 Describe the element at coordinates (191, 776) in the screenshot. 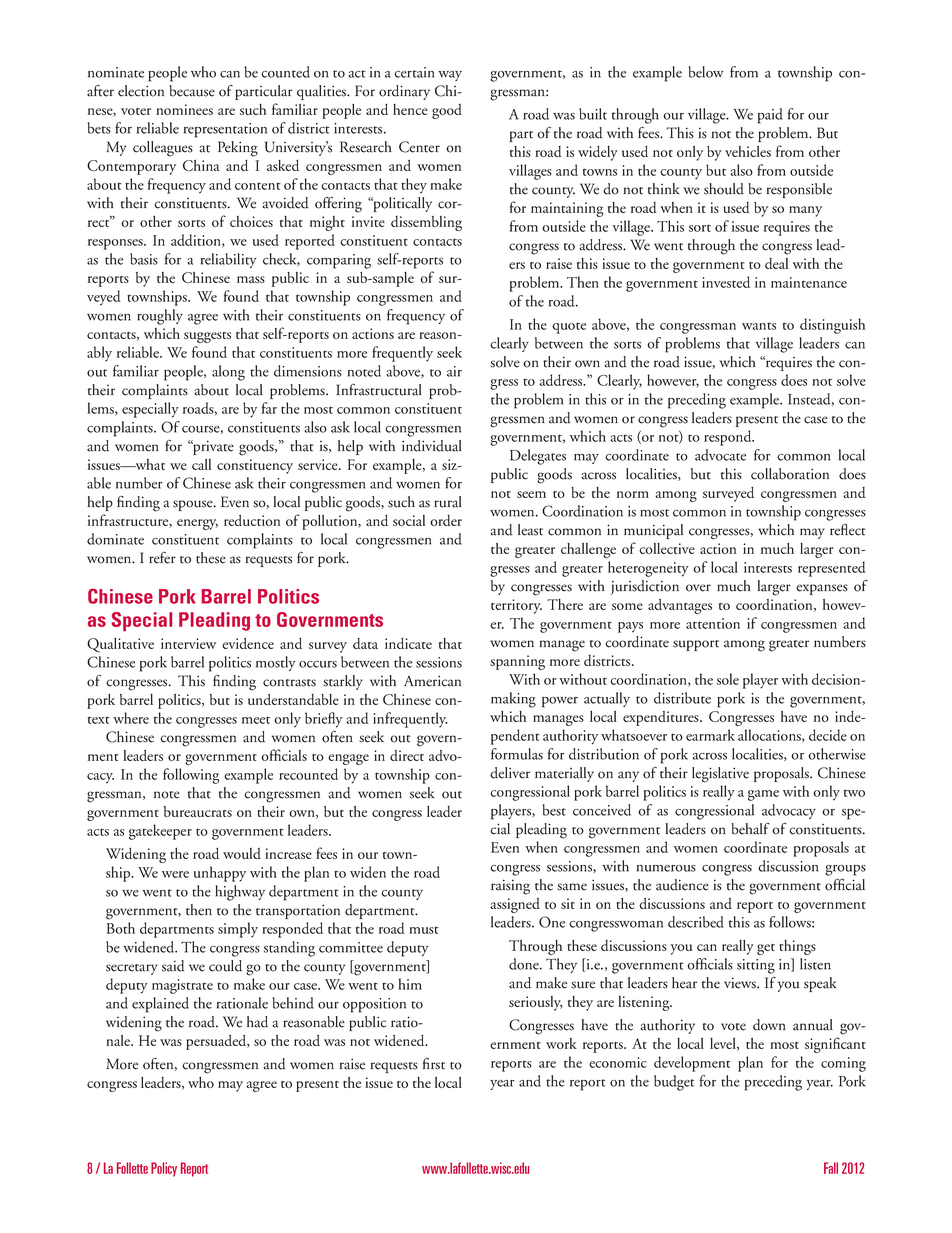

I see `following` at that location.
